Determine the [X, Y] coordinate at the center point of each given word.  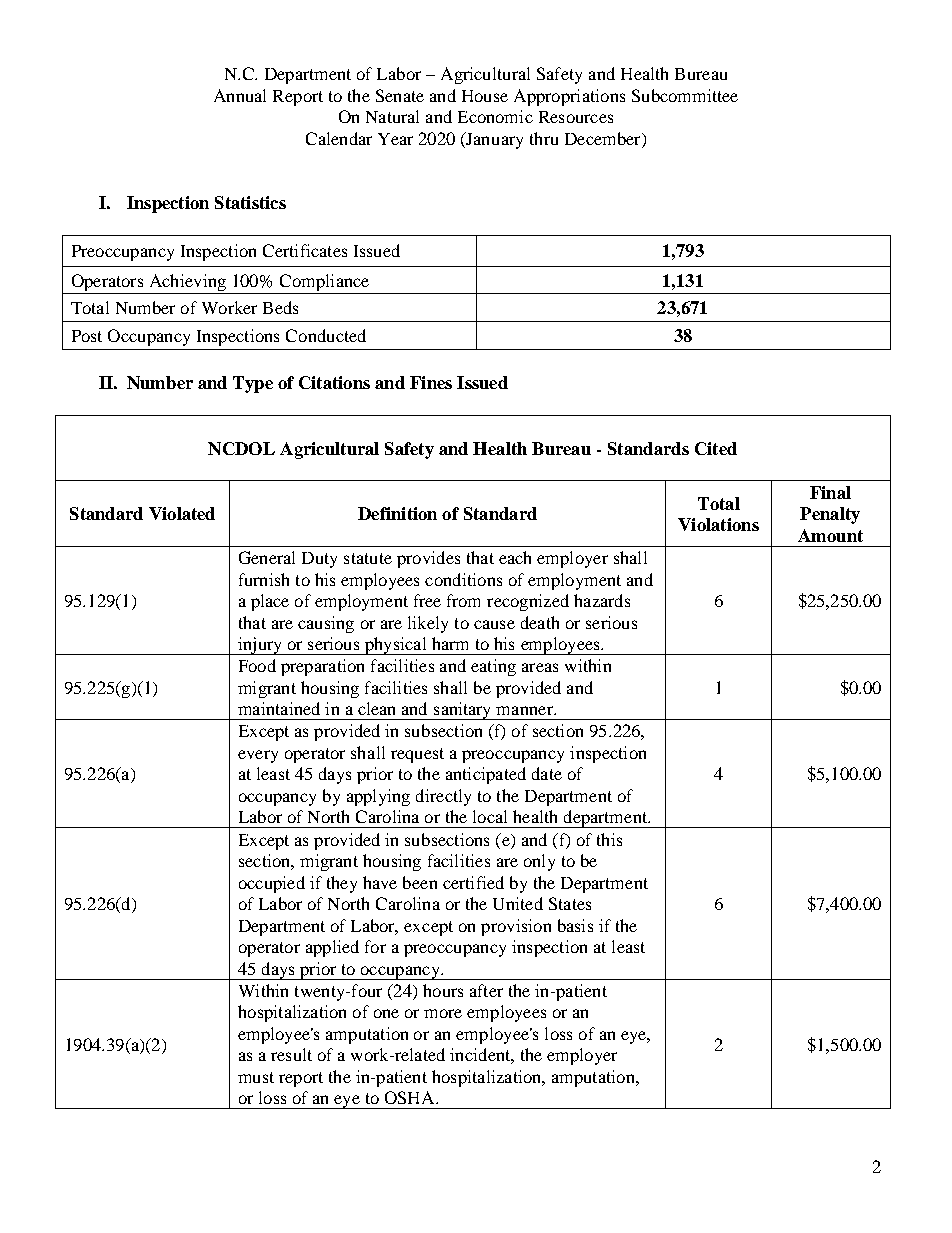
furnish [264, 579]
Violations [718, 524]
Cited [716, 448]
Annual [240, 95]
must [256, 1077]
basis [575, 925]
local [490, 816]
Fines [431, 382]
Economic [495, 116]
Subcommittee [685, 95]
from [463, 600]
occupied [272, 884]
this [609, 839]
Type [253, 384]
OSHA [411, 1097]
